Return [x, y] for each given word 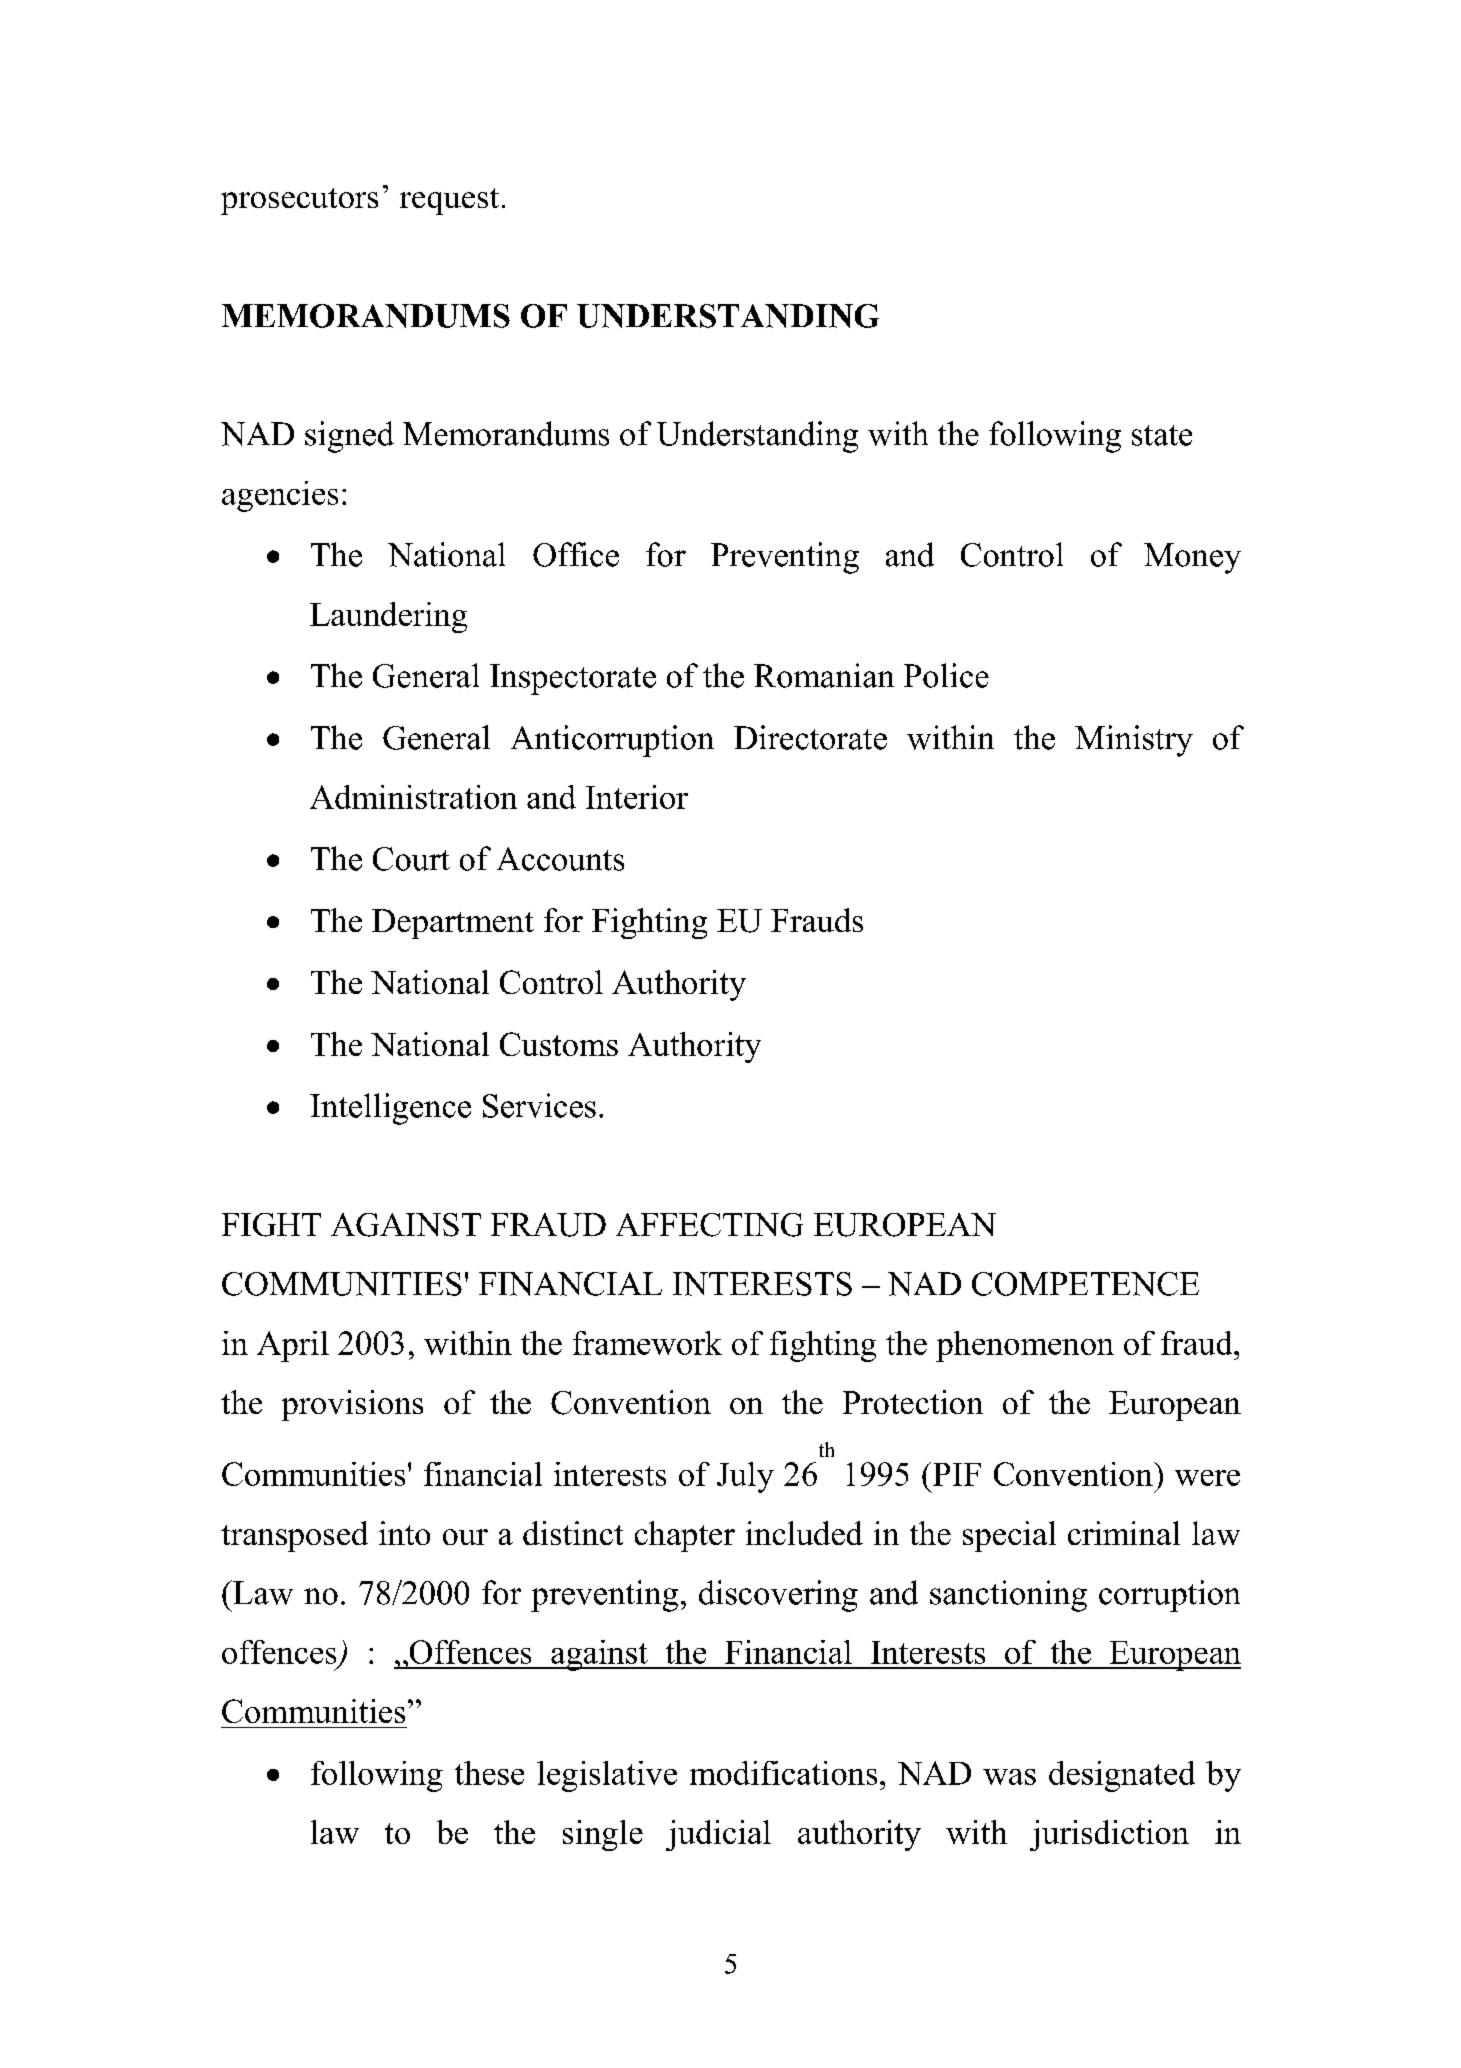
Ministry [1134, 741]
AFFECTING [709, 1225]
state [1162, 435]
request [449, 201]
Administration [413, 797]
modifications [783, 1773]
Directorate [810, 737]
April [293, 1346]
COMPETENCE [1085, 1284]
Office [576, 554]
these [489, 1773]
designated [1122, 1776]
